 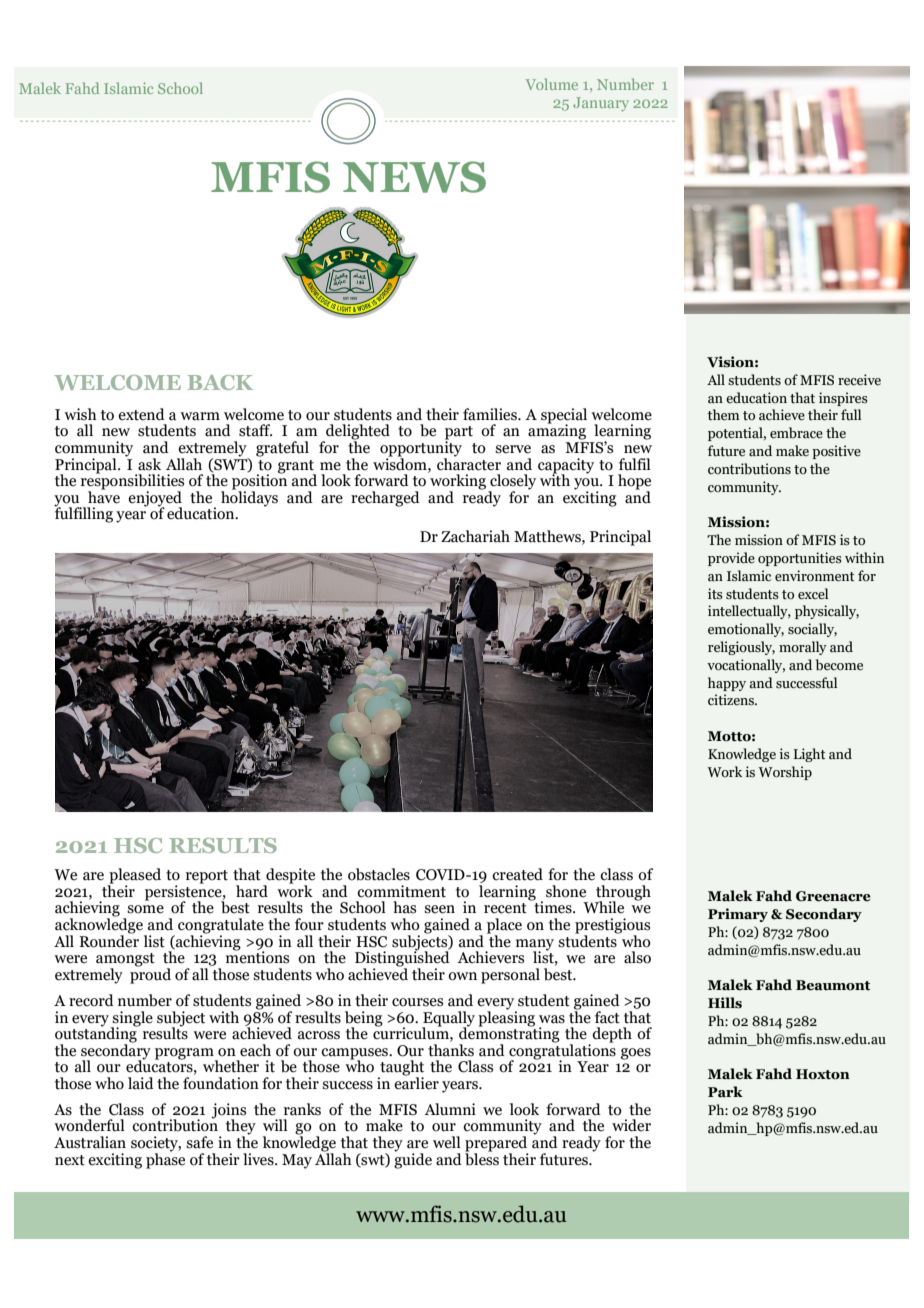 I want to click on enjoyed, so click(x=155, y=500).
